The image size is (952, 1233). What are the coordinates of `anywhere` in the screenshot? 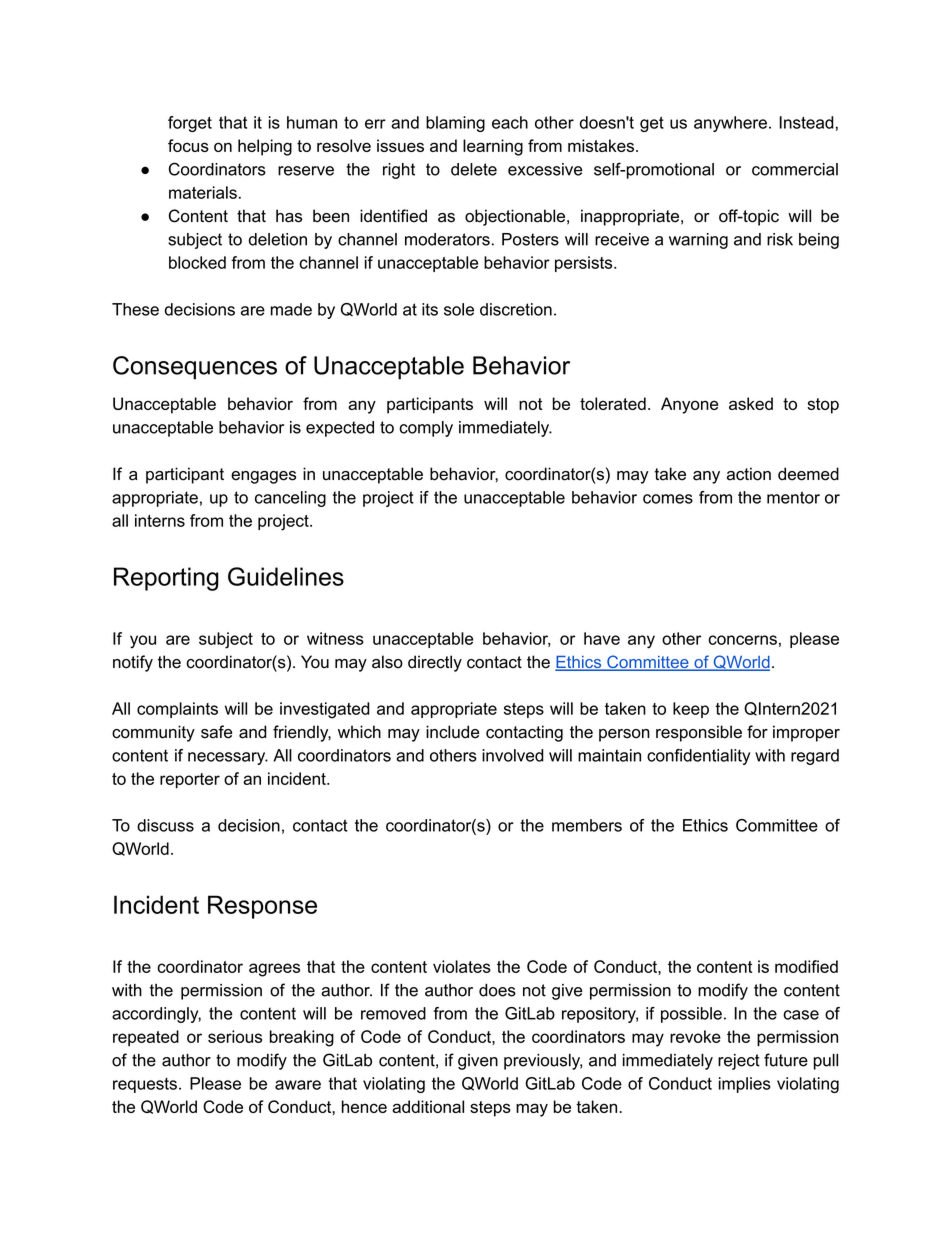 It's located at (730, 124).
